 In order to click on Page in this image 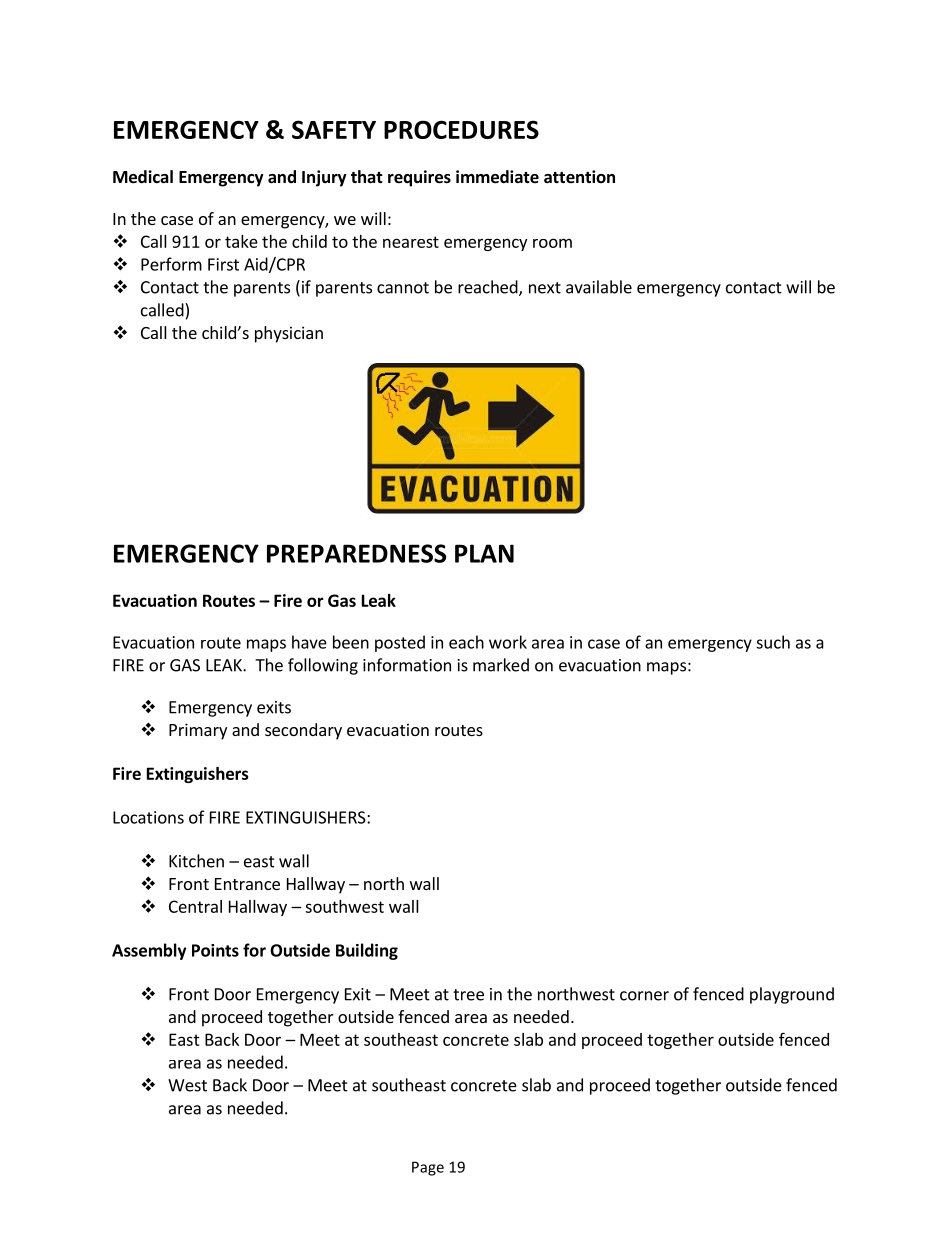, I will do `click(428, 1168)`.
